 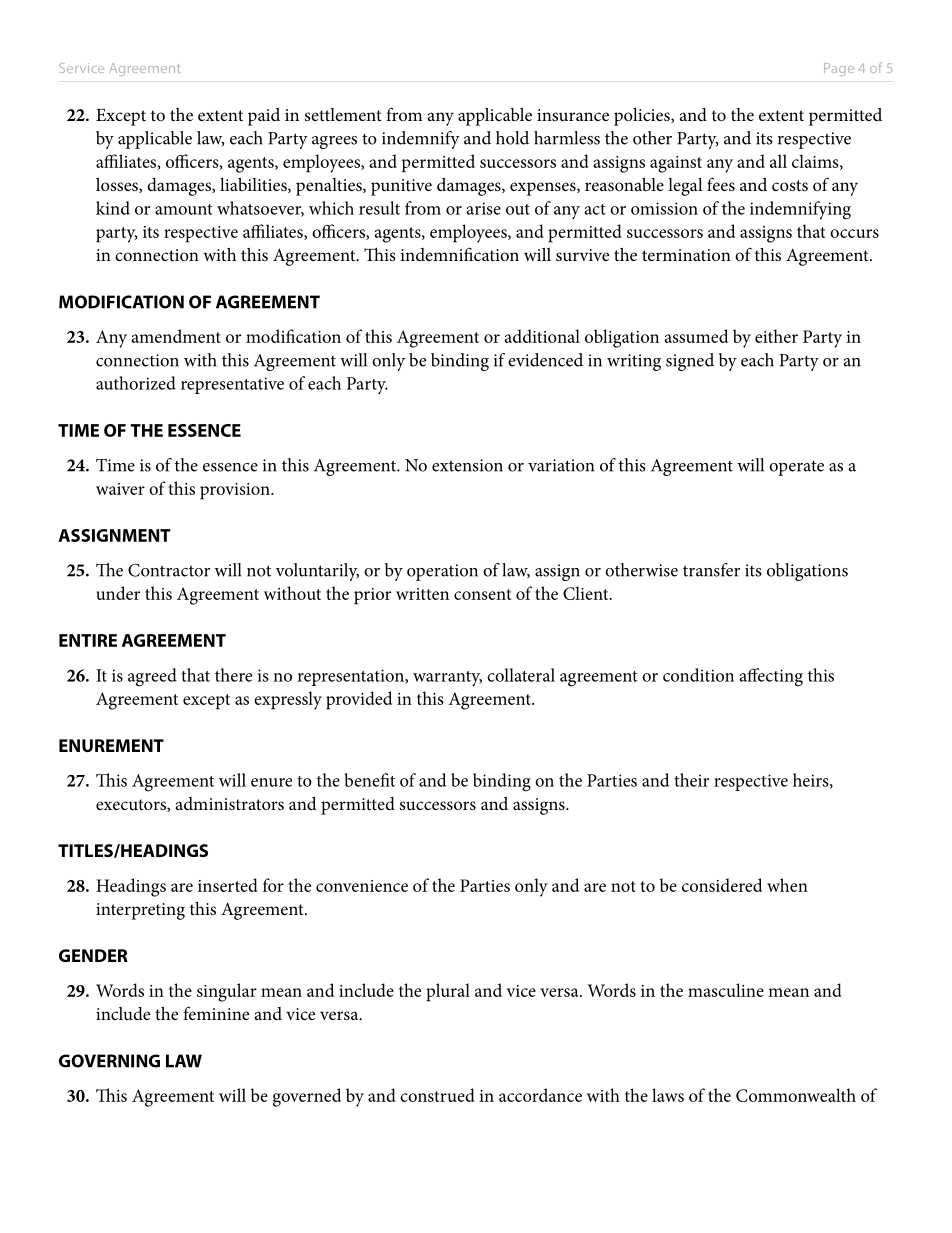 What do you see at coordinates (839, 69) in the image?
I see `Page` at bounding box center [839, 69].
